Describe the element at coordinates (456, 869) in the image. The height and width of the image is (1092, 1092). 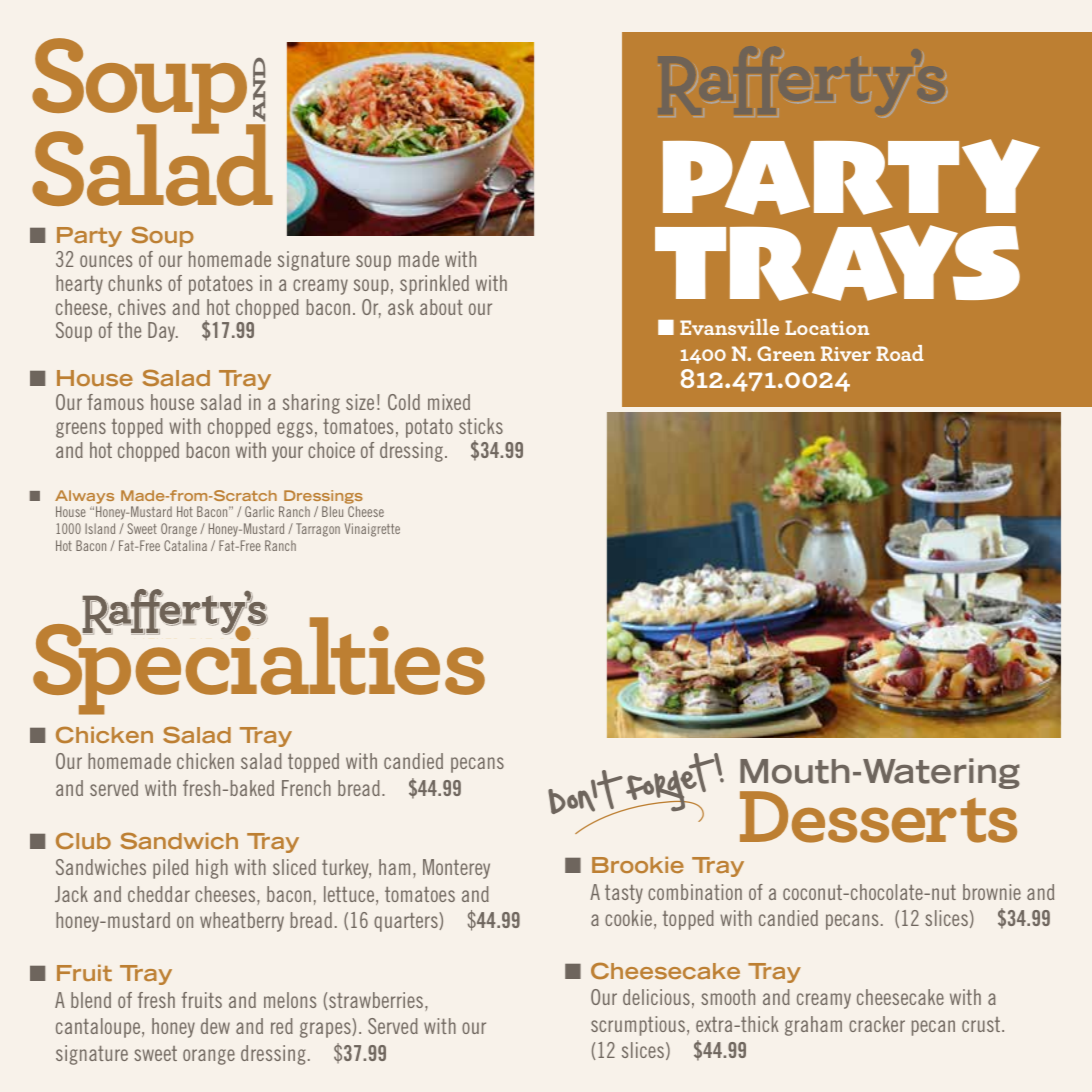
I see `Monterey` at that location.
